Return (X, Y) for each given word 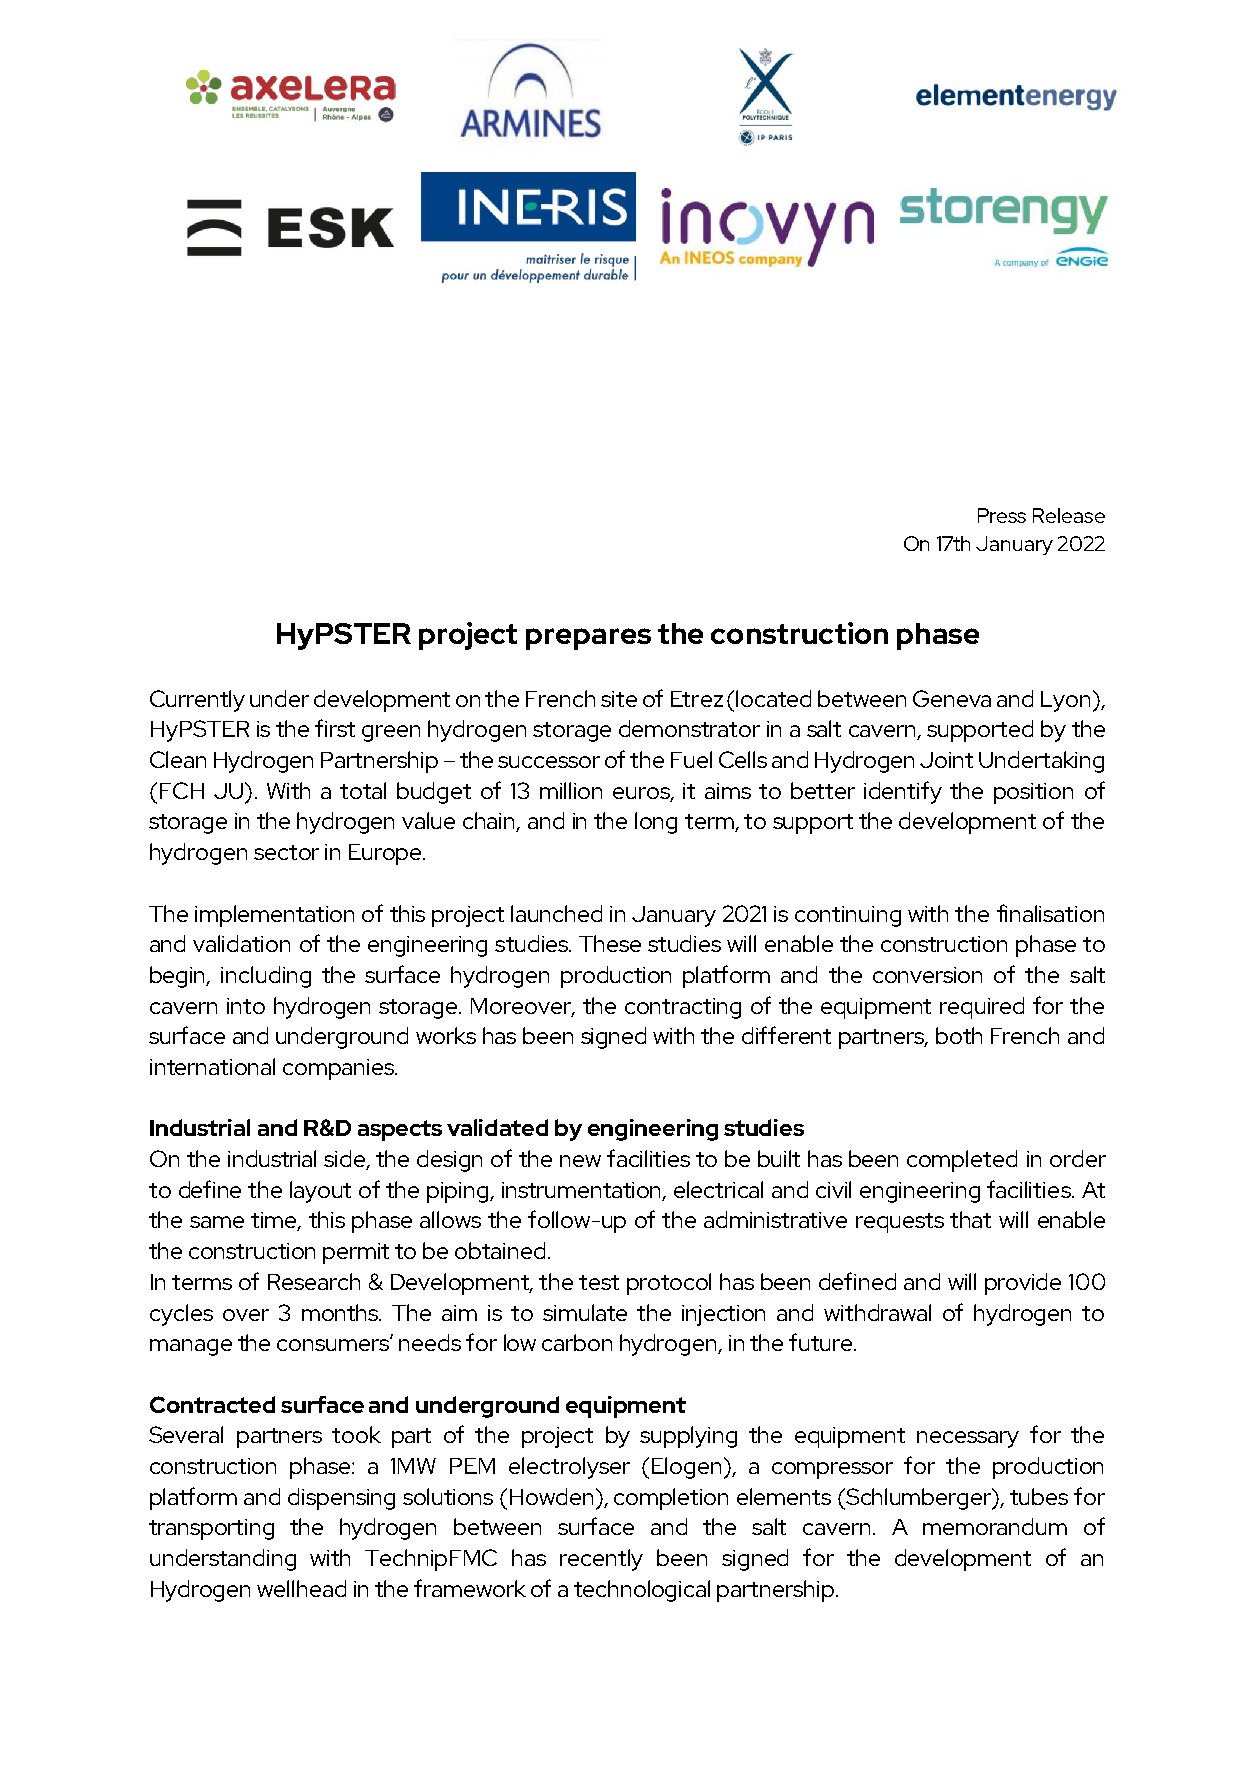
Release (1069, 515)
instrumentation (583, 1191)
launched (556, 913)
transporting (211, 1529)
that (970, 1219)
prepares (588, 639)
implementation (274, 916)
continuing (848, 916)
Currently (197, 701)
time (275, 1221)
